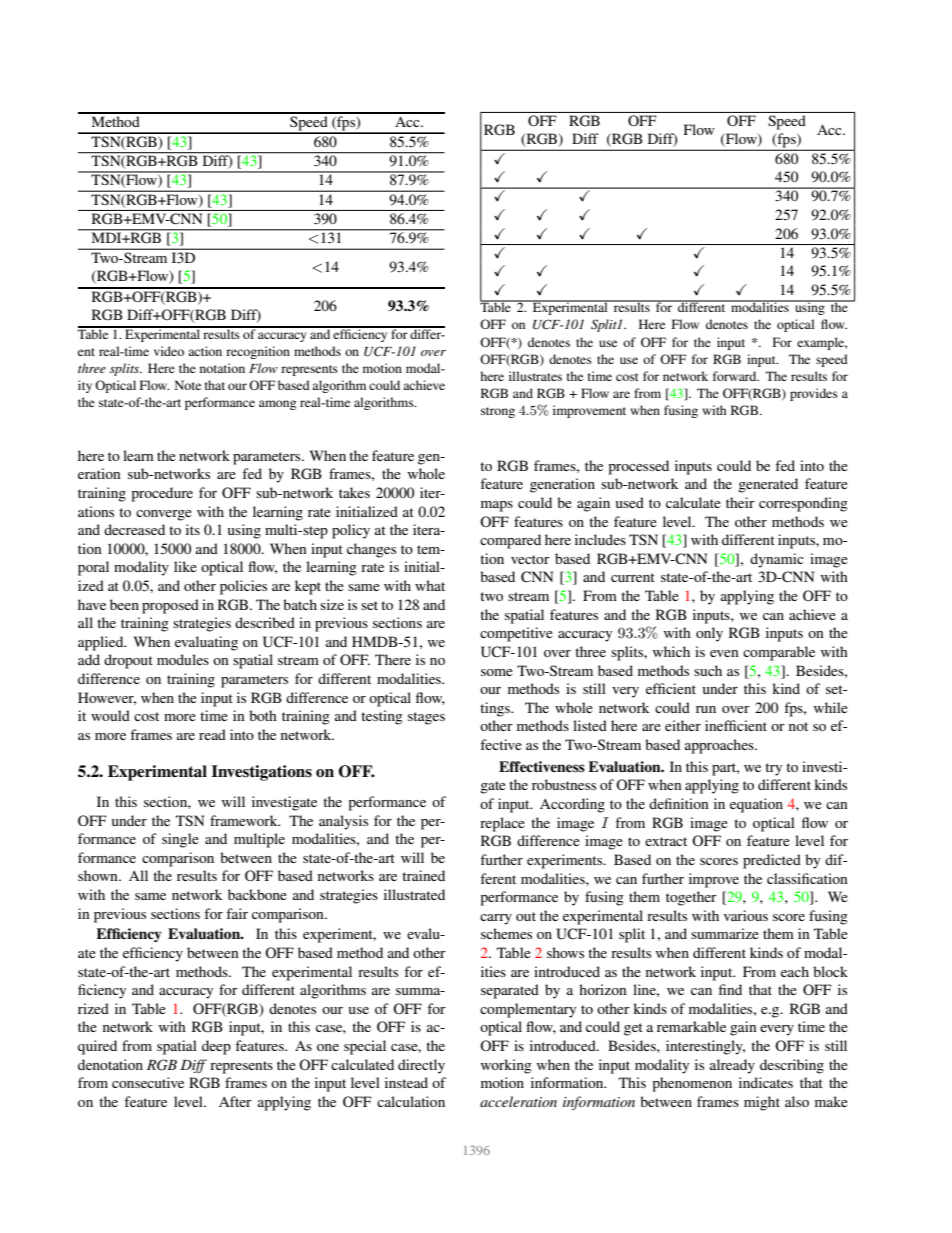 This document has width=952, height=1233. What do you see at coordinates (497, 672) in the document?
I see `some` at bounding box center [497, 672].
